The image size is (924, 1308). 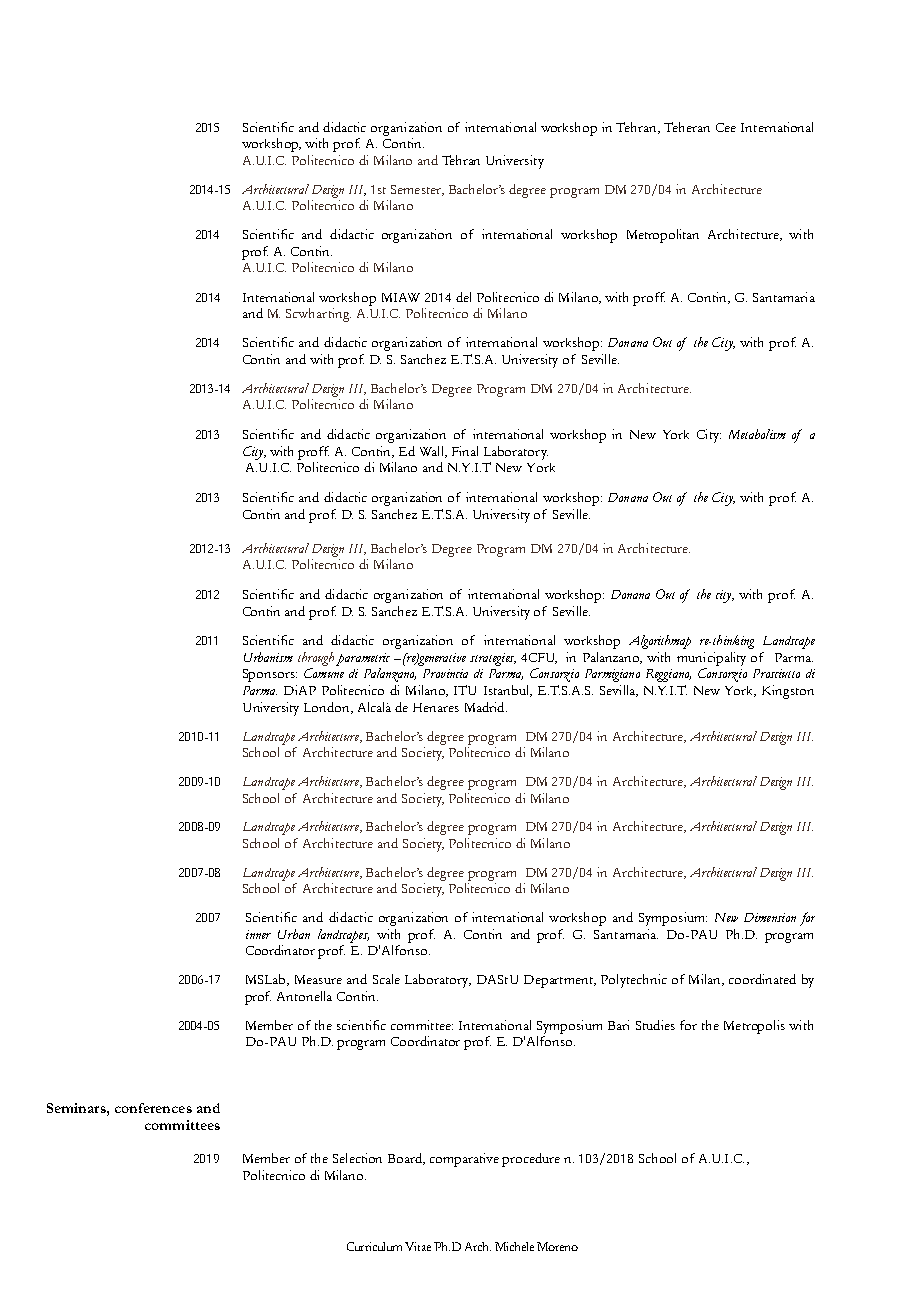 What do you see at coordinates (757, 434) in the screenshot?
I see `Metabolism` at bounding box center [757, 434].
